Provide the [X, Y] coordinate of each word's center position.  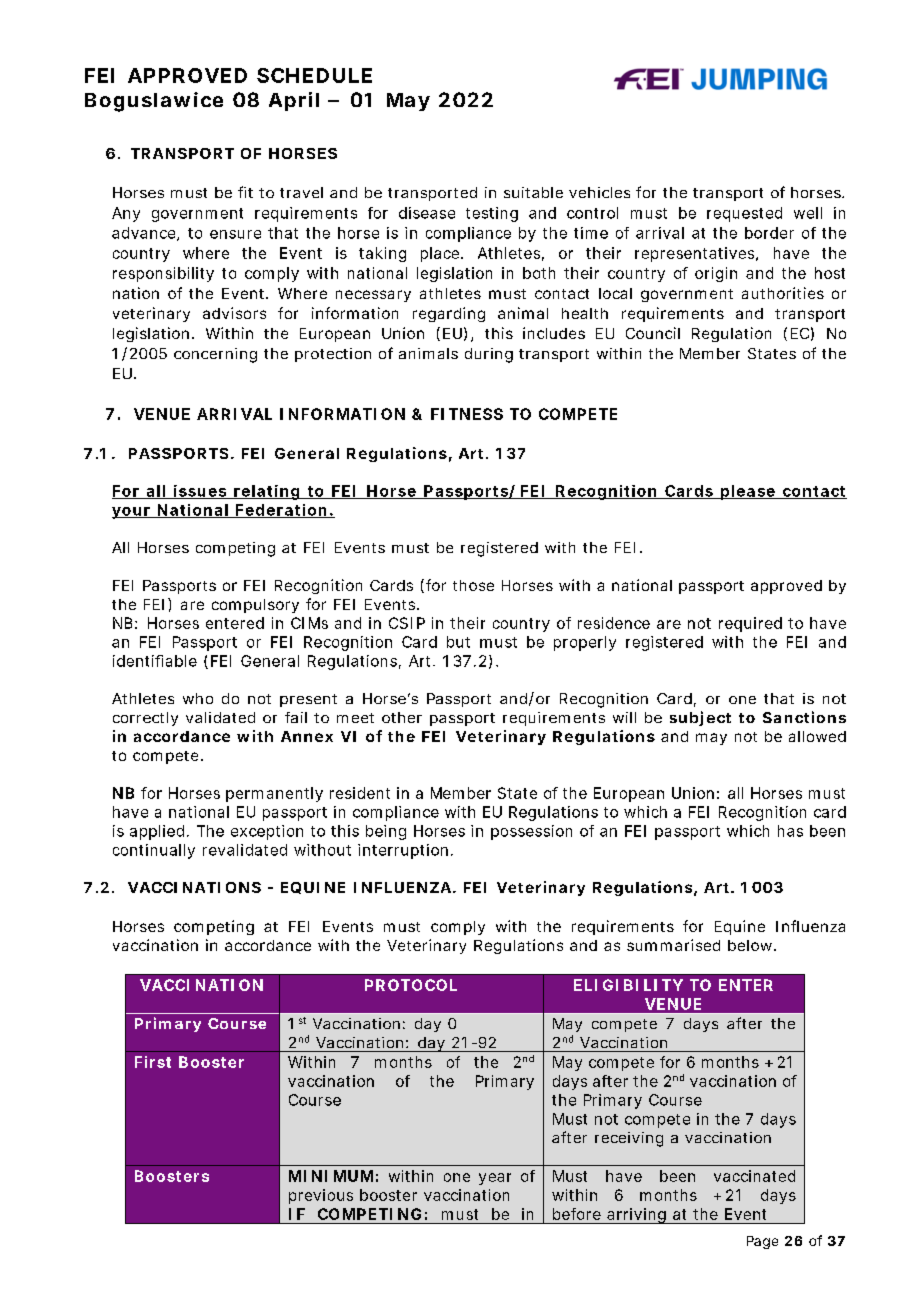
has [790, 831]
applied [157, 832]
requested [744, 214]
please [748, 492]
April [294, 101]
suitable [533, 192]
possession [531, 832]
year [495, 1179]
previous [321, 1196]
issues [200, 492]
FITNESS [467, 414]
